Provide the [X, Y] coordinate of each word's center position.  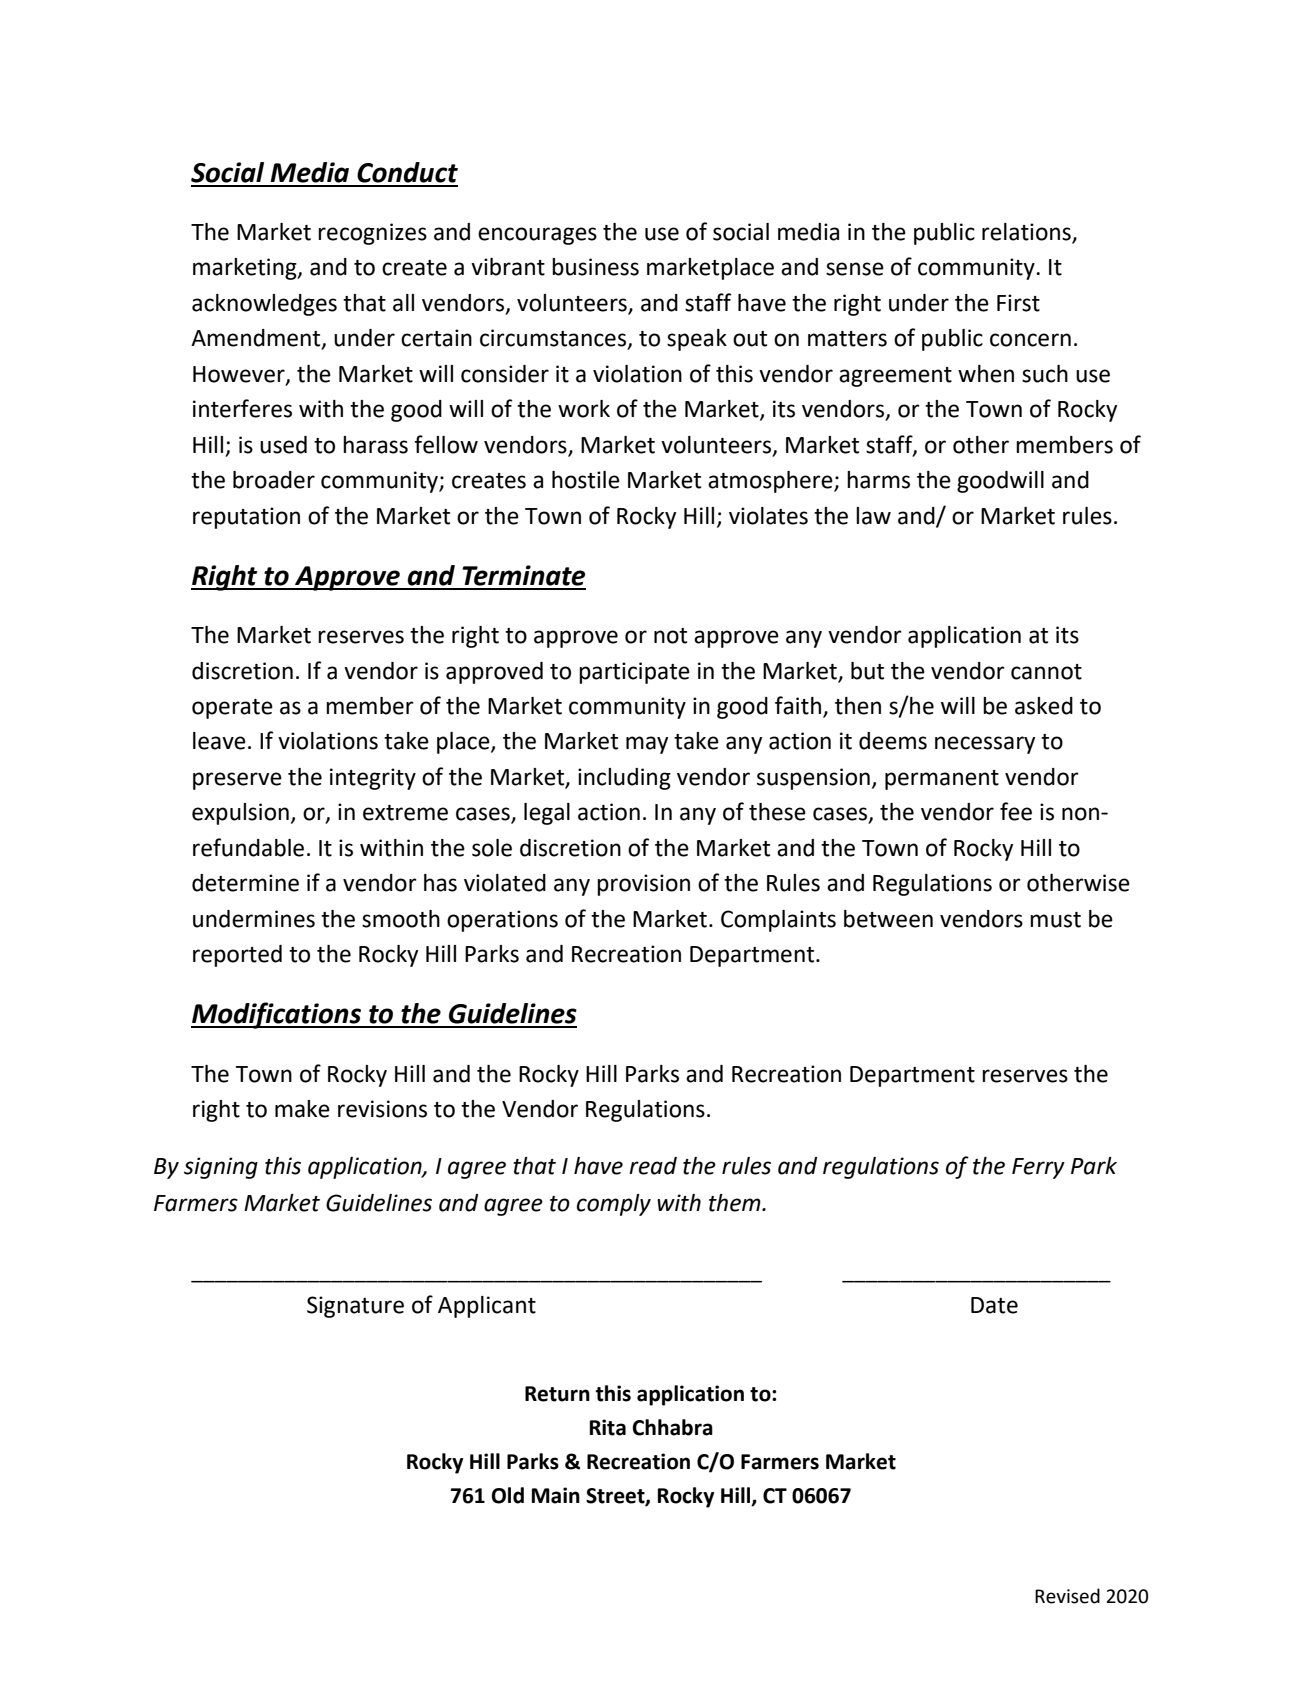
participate [634, 673]
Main [556, 1495]
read [653, 1166]
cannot [1046, 672]
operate [232, 709]
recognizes [372, 234]
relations [1027, 233]
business [595, 267]
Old [507, 1495]
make [302, 1109]
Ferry [1038, 1168]
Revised [1067, 1596]
